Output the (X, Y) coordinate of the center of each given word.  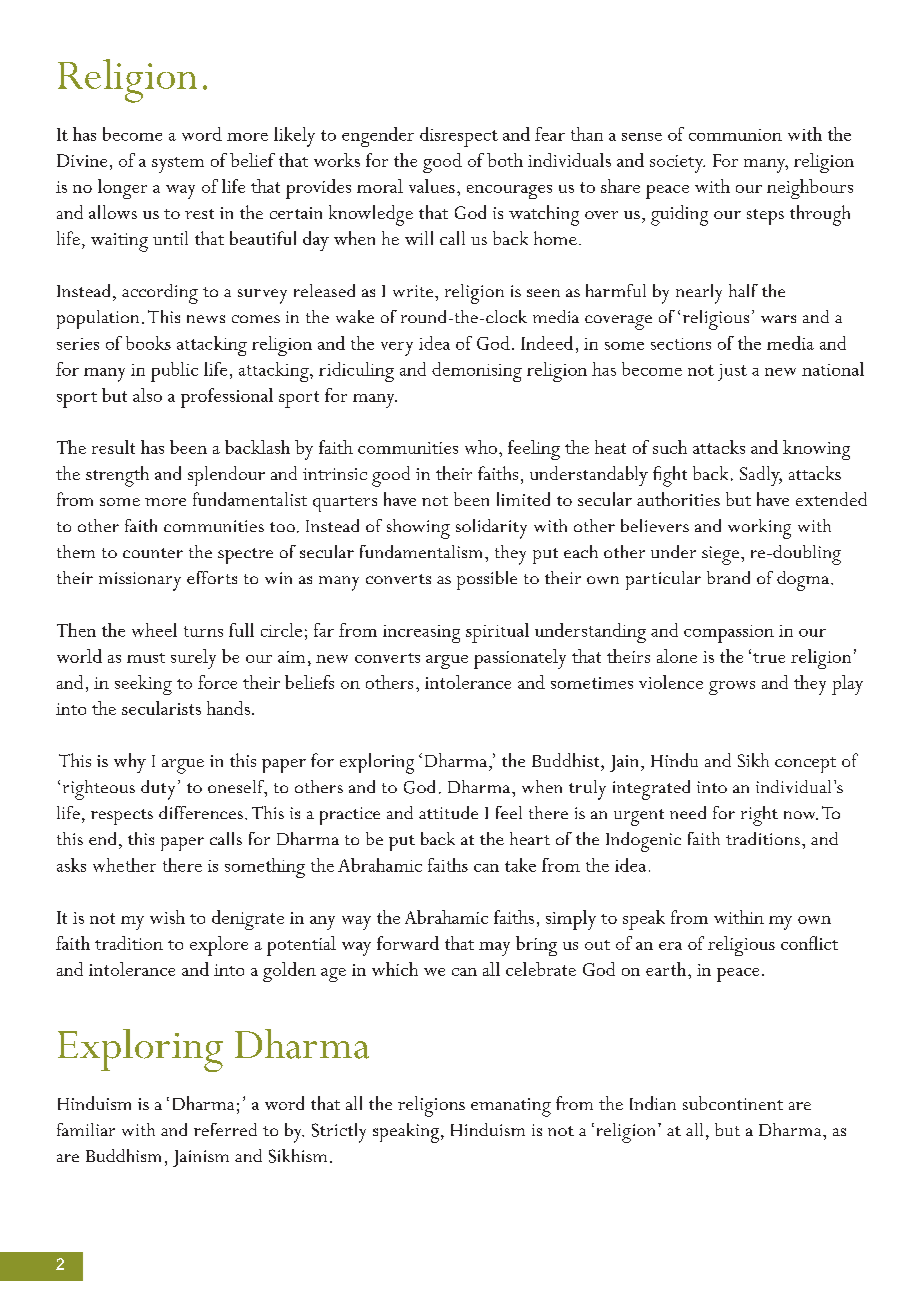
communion (735, 135)
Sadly (761, 476)
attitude (448, 812)
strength (117, 476)
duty (158, 790)
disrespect (459, 137)
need (688, 812)
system (178, 165)
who (481, 447)
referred (225, 1129)
